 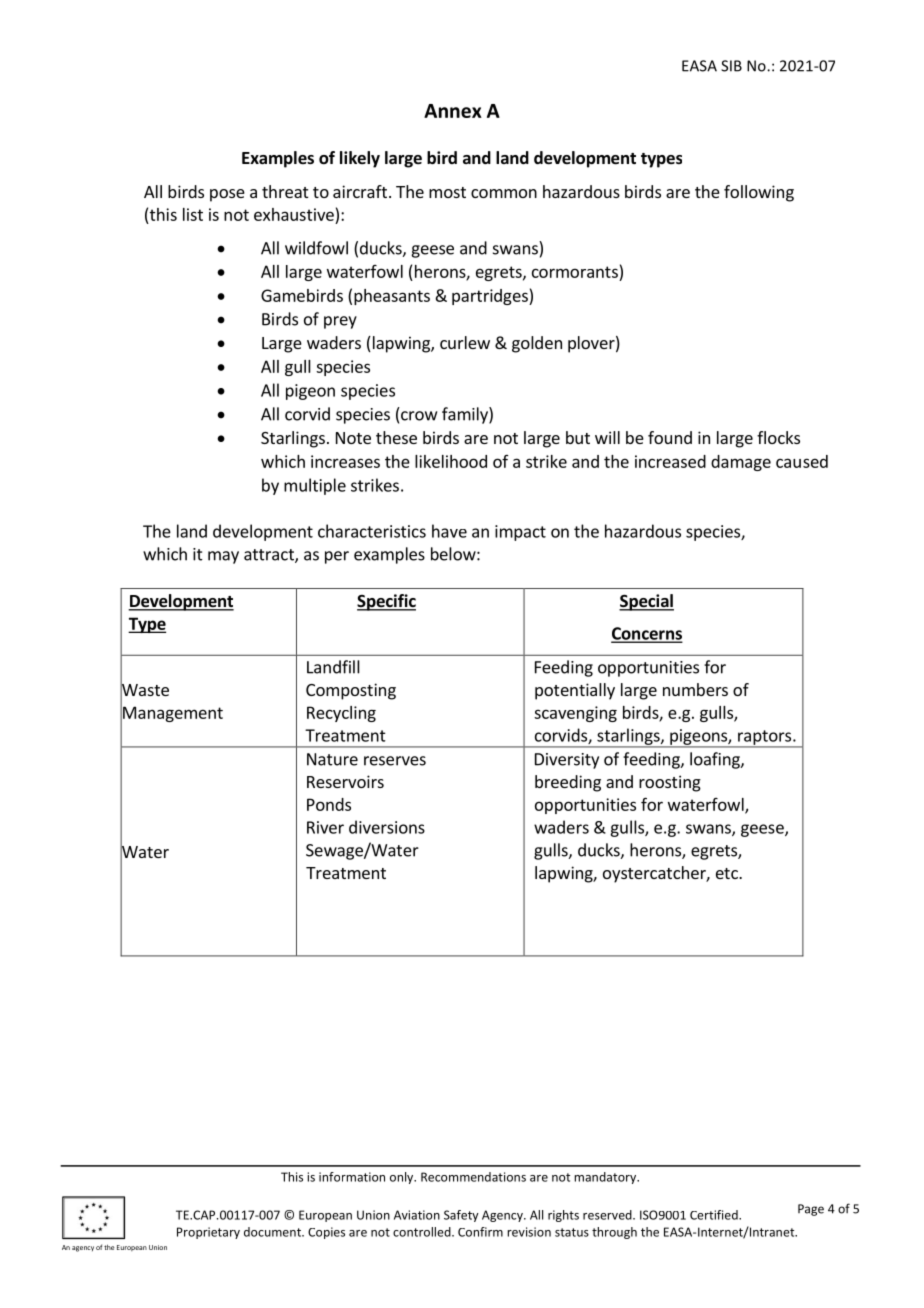 What do you see at coordinates (537, 344) in the image?
I see `golden` at bounding box center [537, 344].
